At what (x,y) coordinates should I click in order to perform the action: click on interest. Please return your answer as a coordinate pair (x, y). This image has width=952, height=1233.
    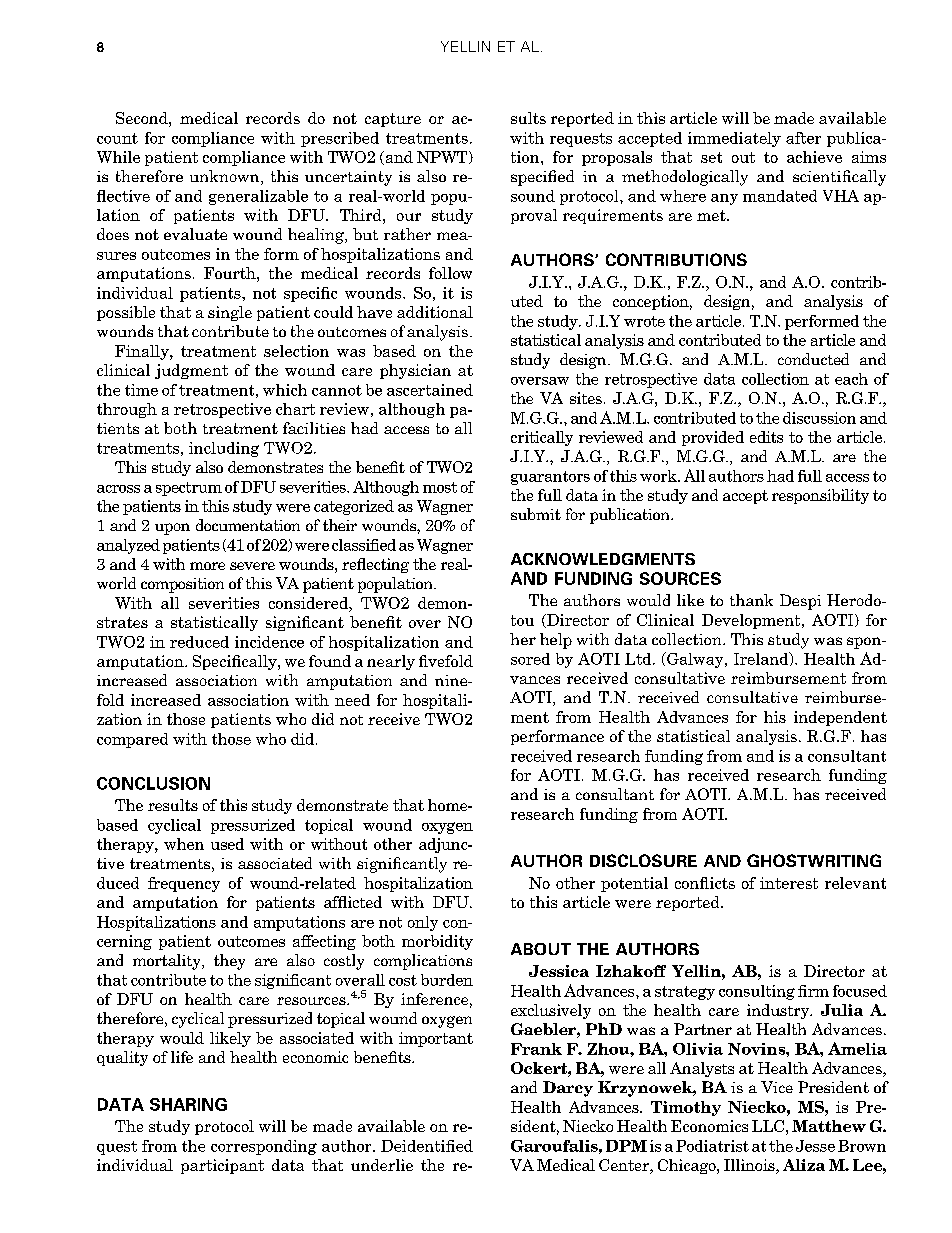
    Looking at the image, I should click on (789, 883).
